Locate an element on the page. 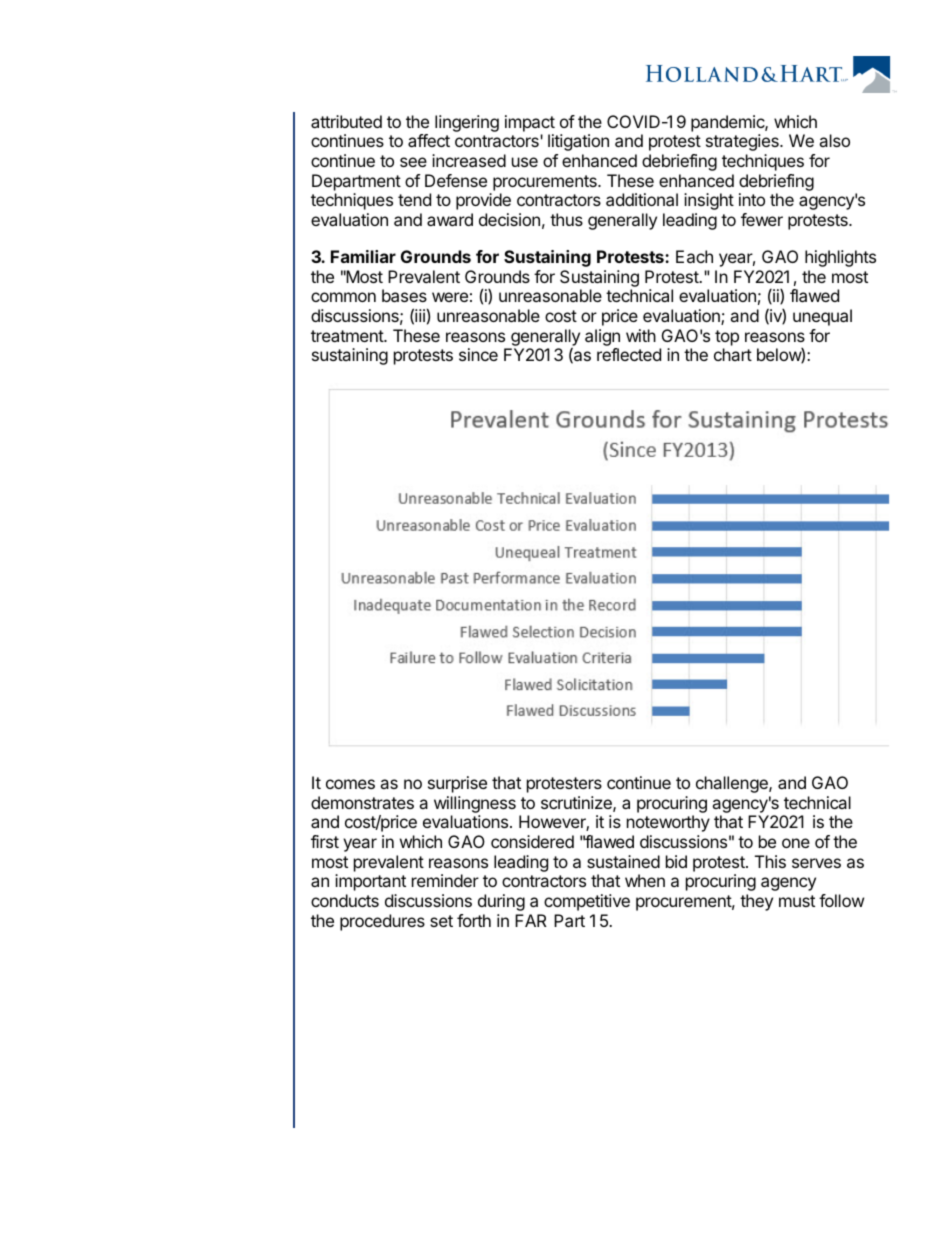 This document has width=952, height=1233. treatment is located at coordinates (348, 336).
